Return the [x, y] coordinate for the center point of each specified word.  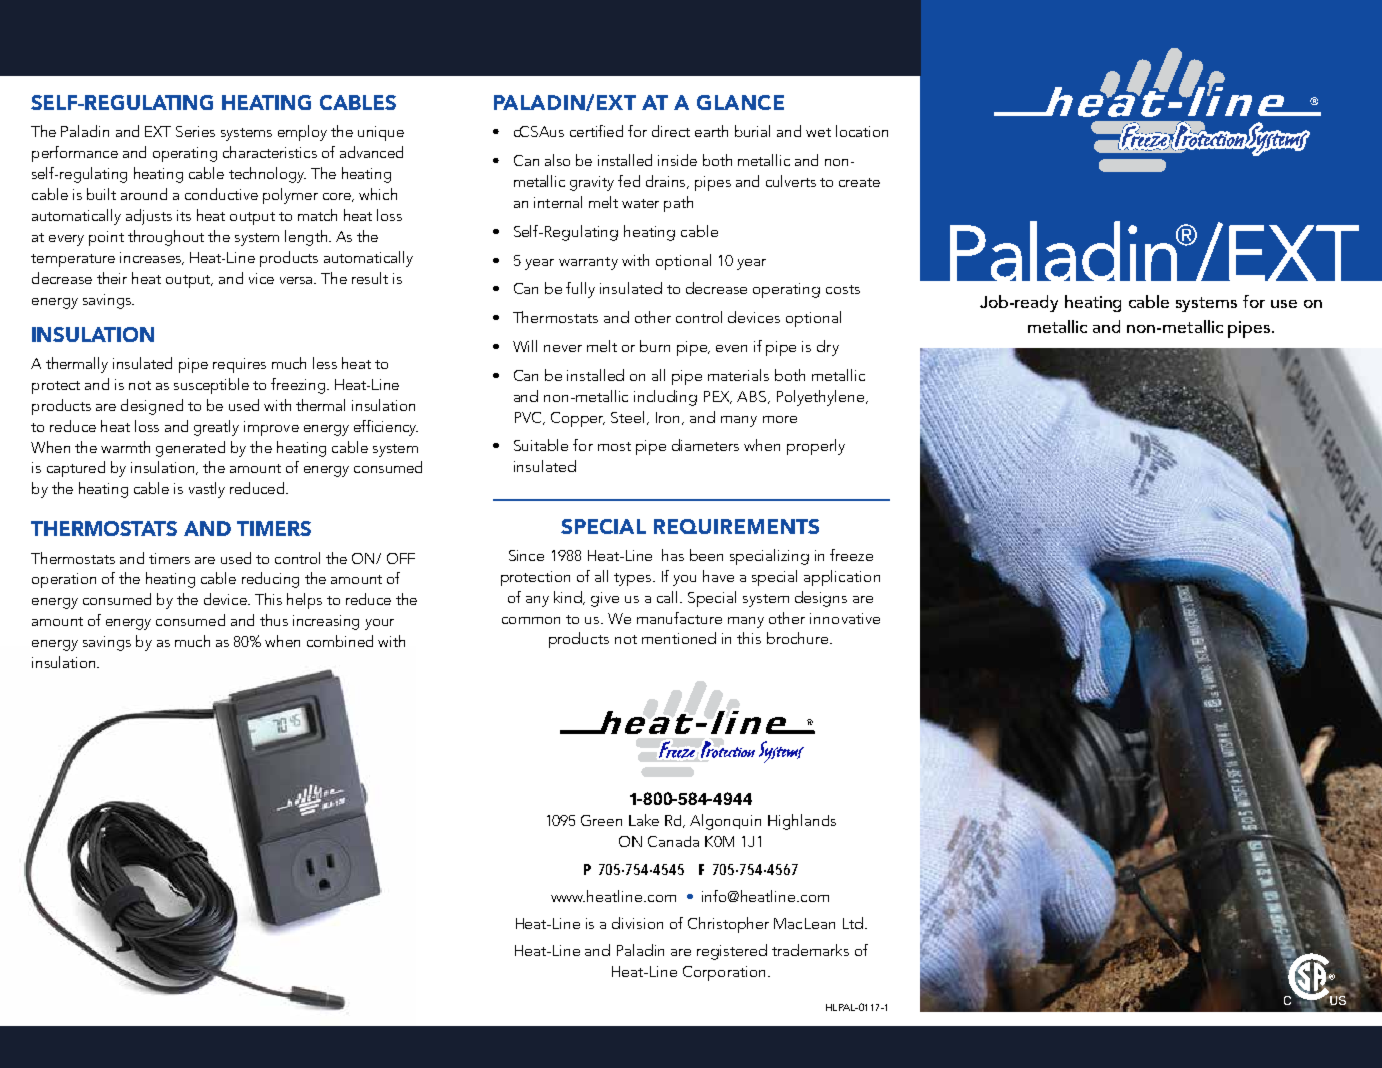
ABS [753, 397]
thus [274, 620]
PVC [529, 418]
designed [152, 407]
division [637, 923]
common [531, 620]
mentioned [679, 638]
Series [195, 131]
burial [752, 131]
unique [381, 133]
